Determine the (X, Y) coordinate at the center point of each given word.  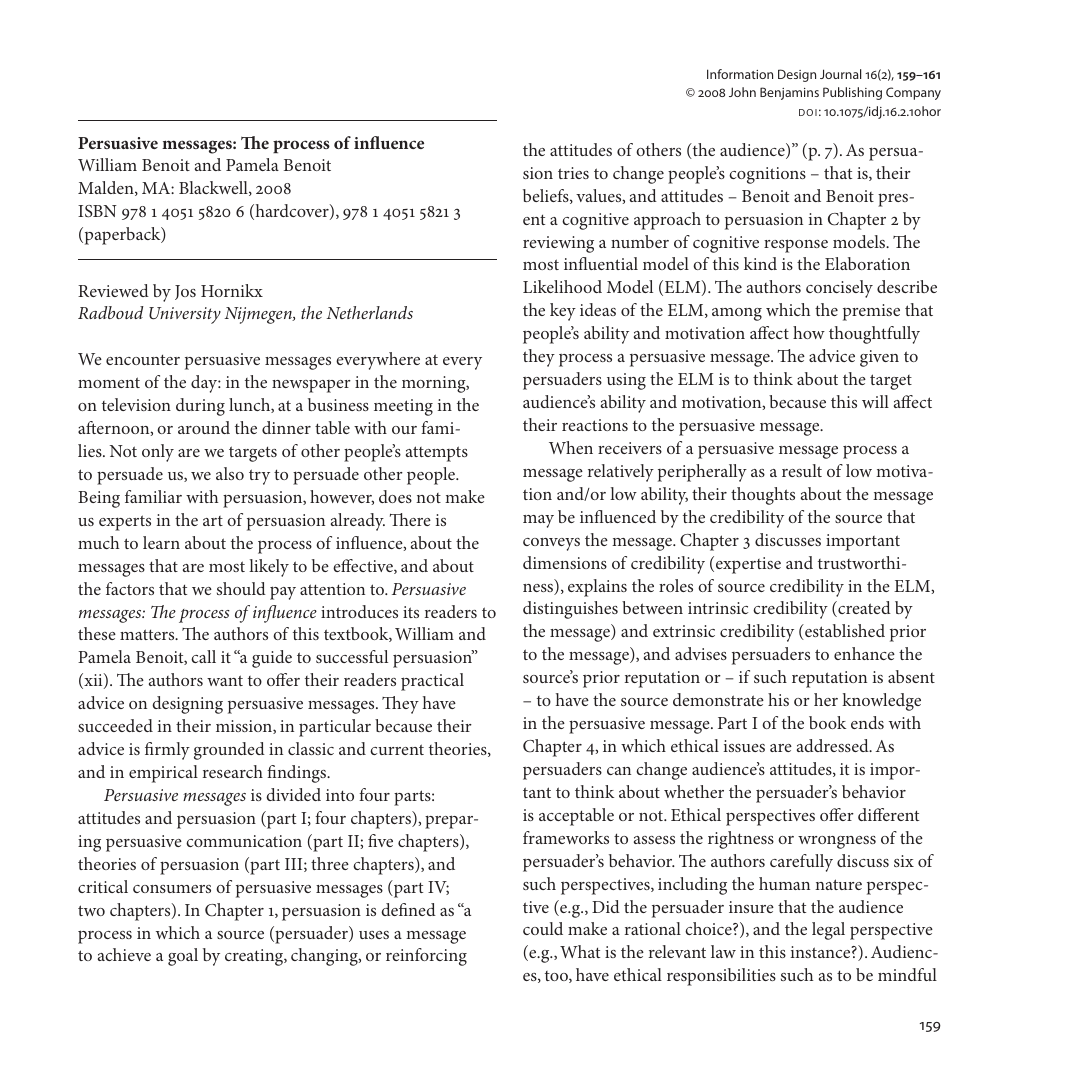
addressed (834, 745)
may (538, 521)
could (543, 928)
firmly (167, 751)
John (742, 92)
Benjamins (789, 93)
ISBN (97, 211)
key (563, 312)
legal (828, 931)
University (185, 315)
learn (161, 542)
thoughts (763, 496)
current (397, 749)
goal (183, 957)
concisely (839, 289)
